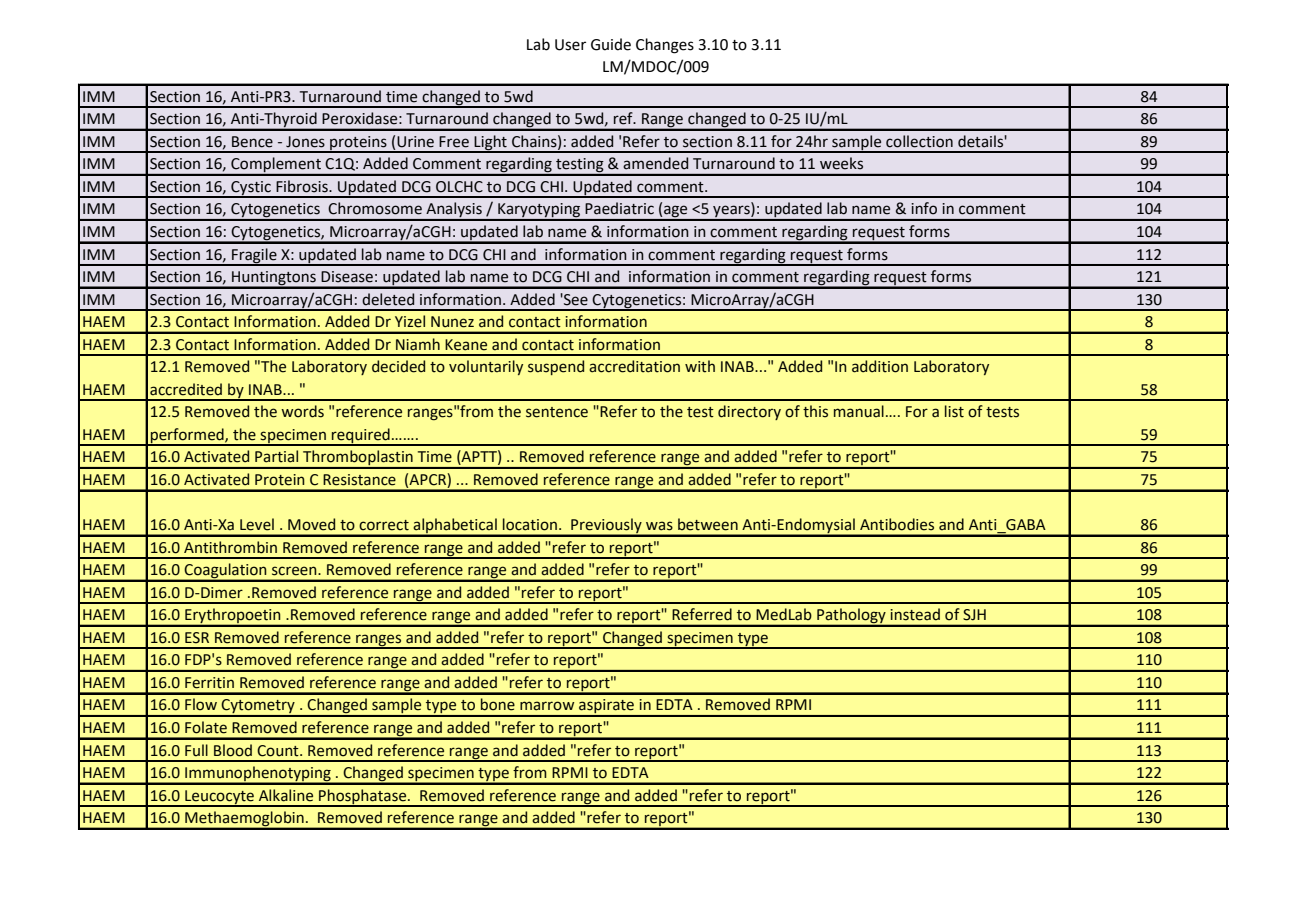  Describe the element at coordinates (347, 277) in the document. I see `Disease` at that location.
